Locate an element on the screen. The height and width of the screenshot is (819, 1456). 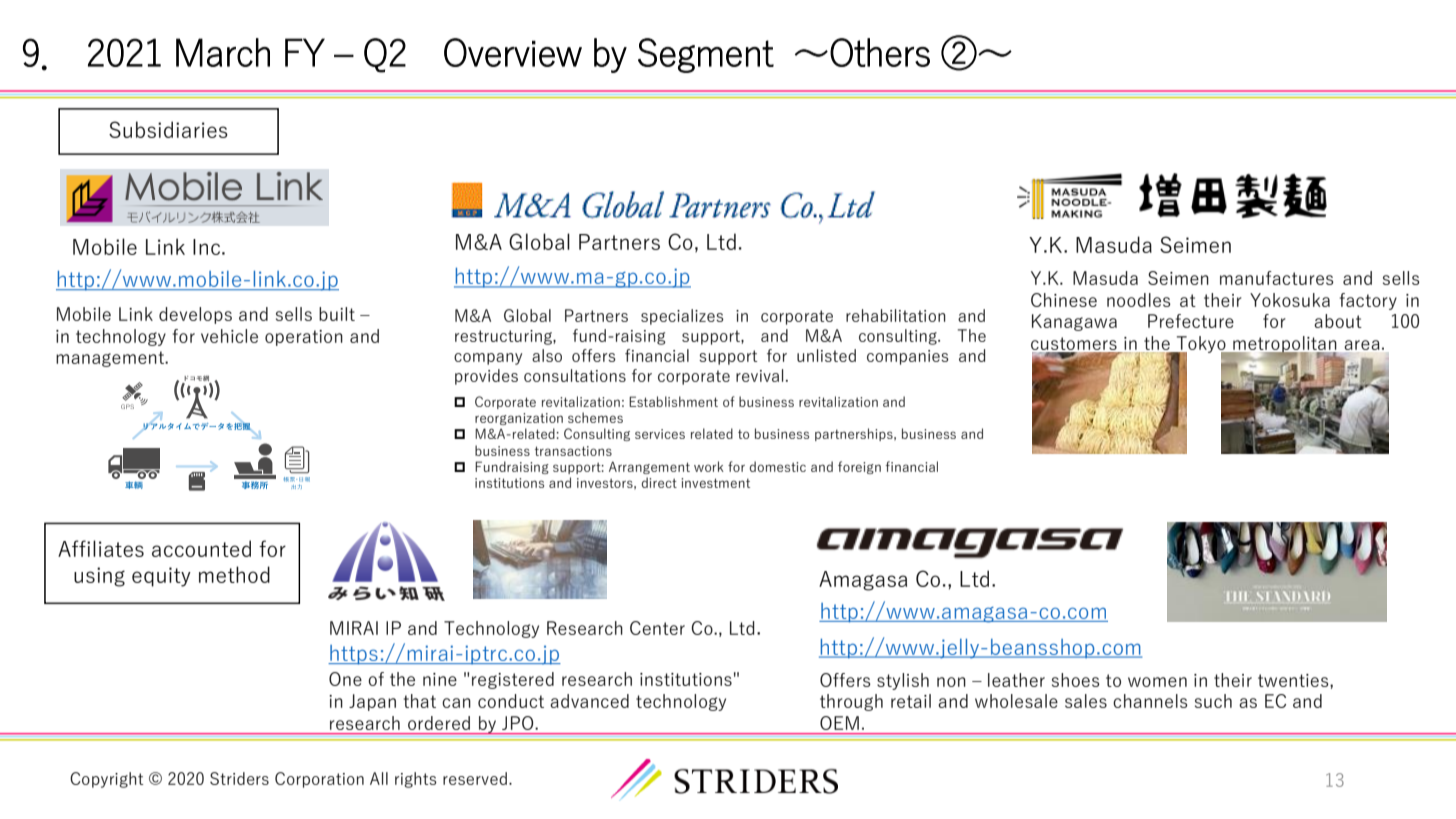
OEM is located at coordinates (839, 723).
